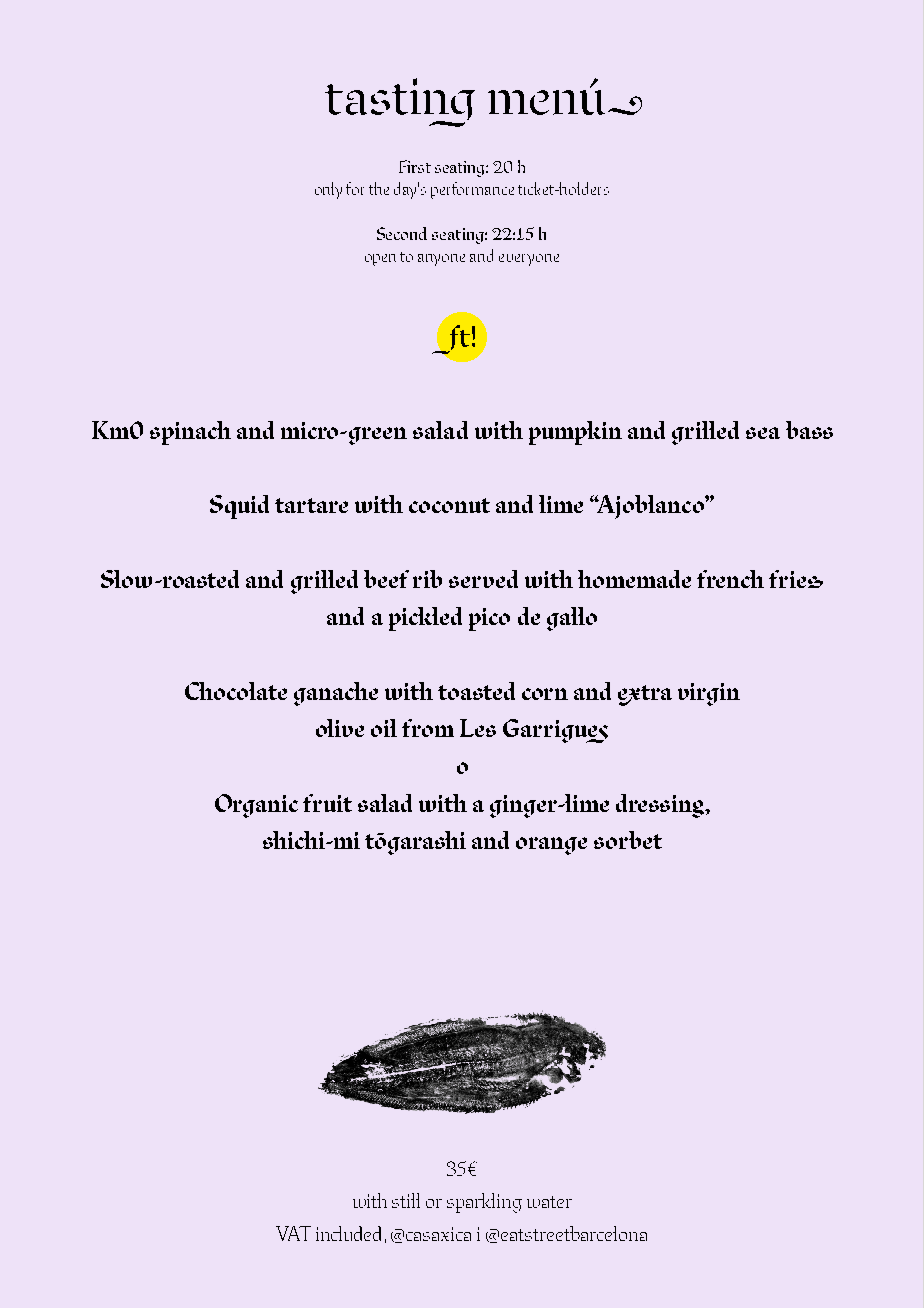 Image resolution: width=924 pixels, height=1308 pixels. Describe the element at coordinates (529, 260) in the screenshot. I see `everyone` at that location.
